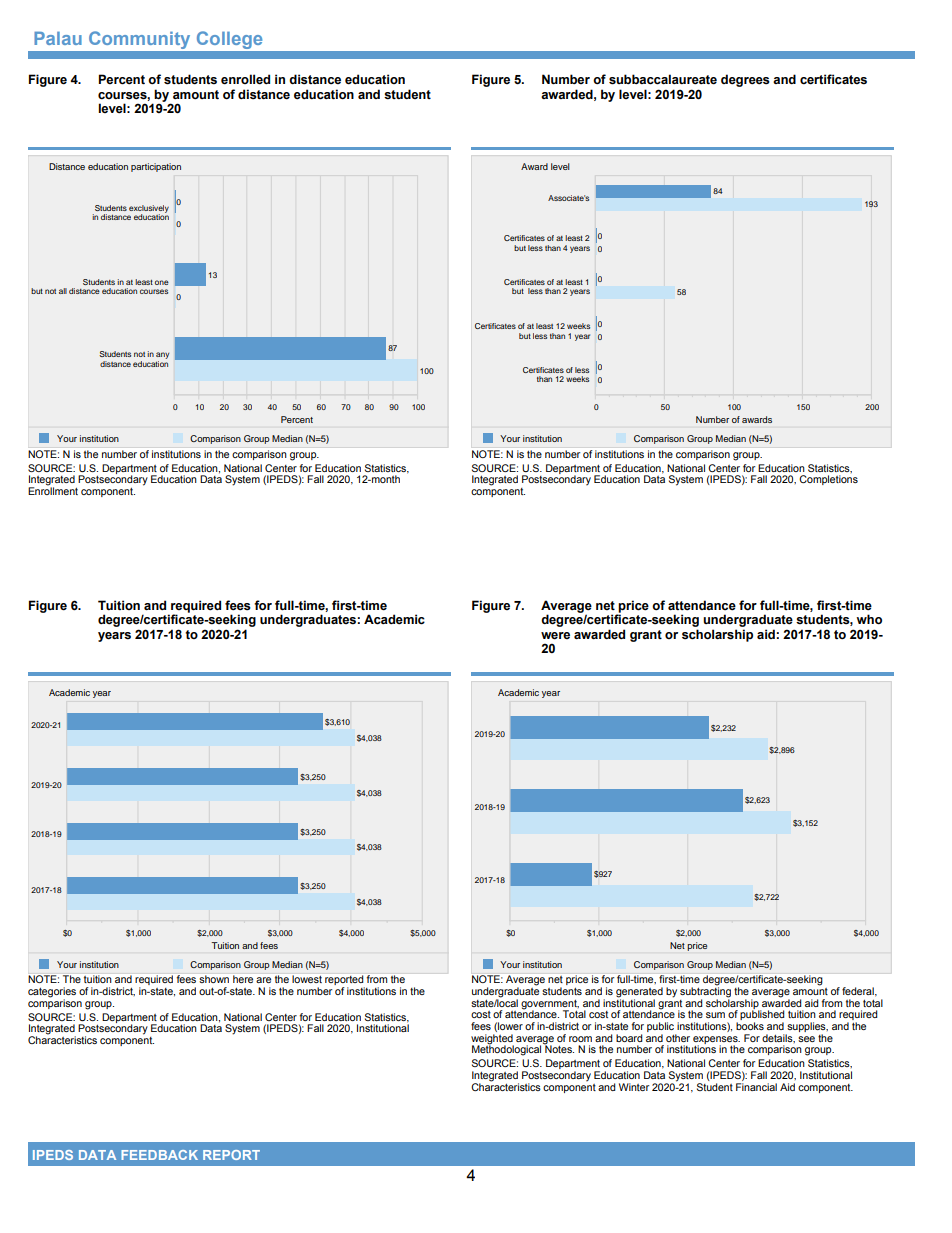 The image size is (952, 1233). I want to click on government, so click(550, 1005).
